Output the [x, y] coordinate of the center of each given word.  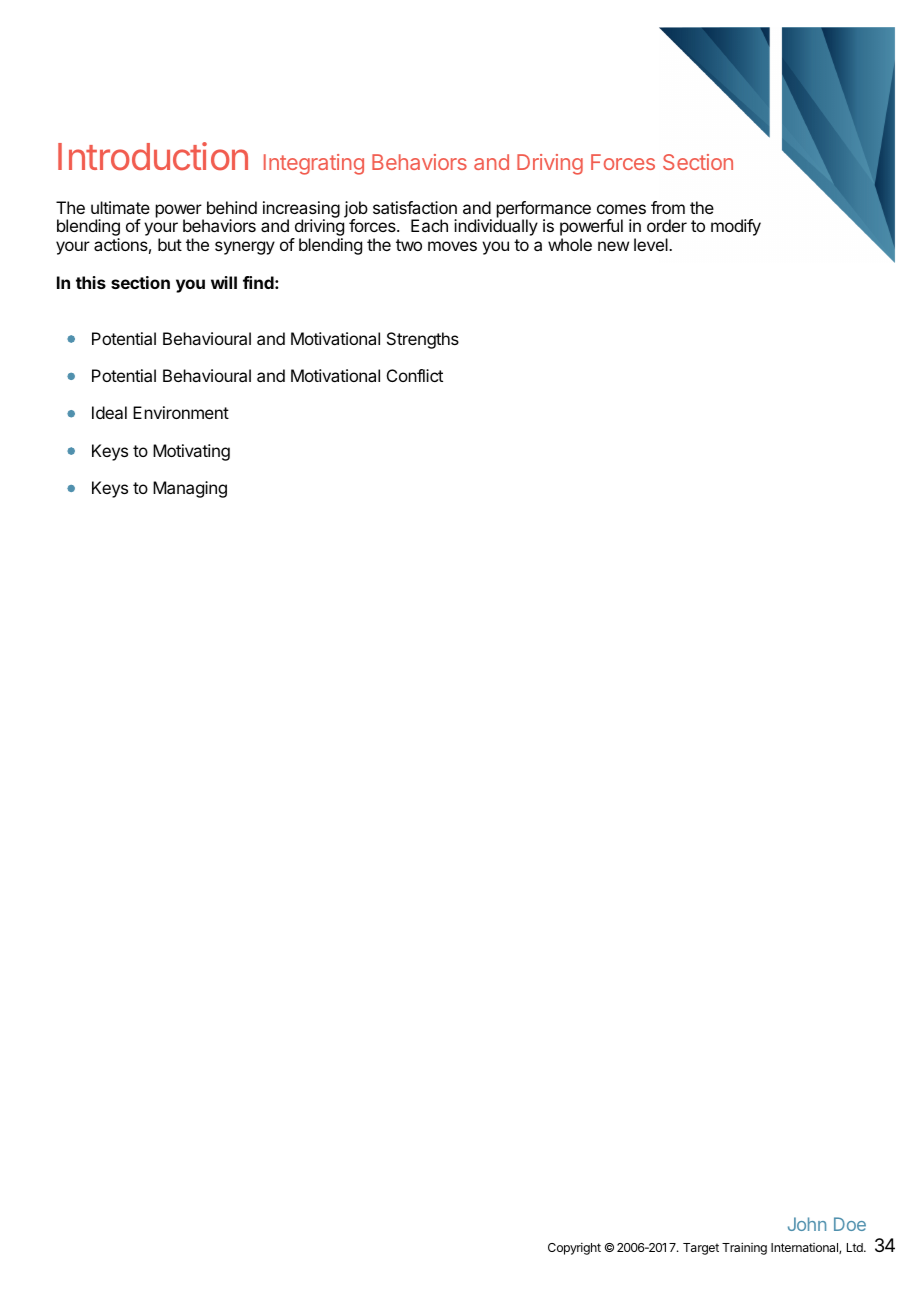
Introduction [153, 156]
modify [736, 227]
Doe [850, 1224]
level [652, 244]
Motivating [191, 452]
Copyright [574, 1248]
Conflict [415, 375]
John [807, 1224]
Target [701, 1249]
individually [496, 227]
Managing [190, 489]
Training [744, 1248]
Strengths [423, 340]
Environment [181, 412]
